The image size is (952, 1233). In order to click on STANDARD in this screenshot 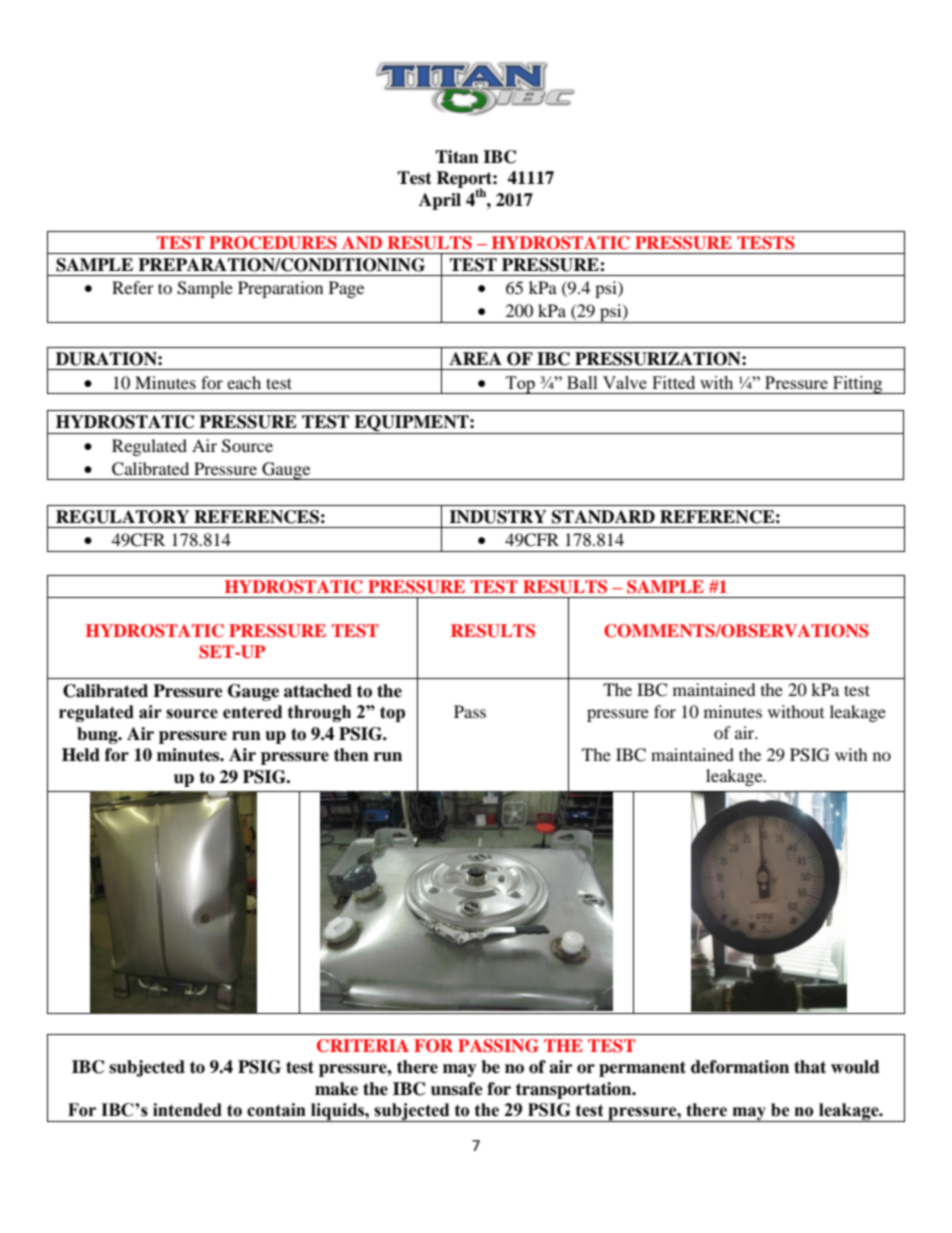, I will do `click(603, 517)`.
